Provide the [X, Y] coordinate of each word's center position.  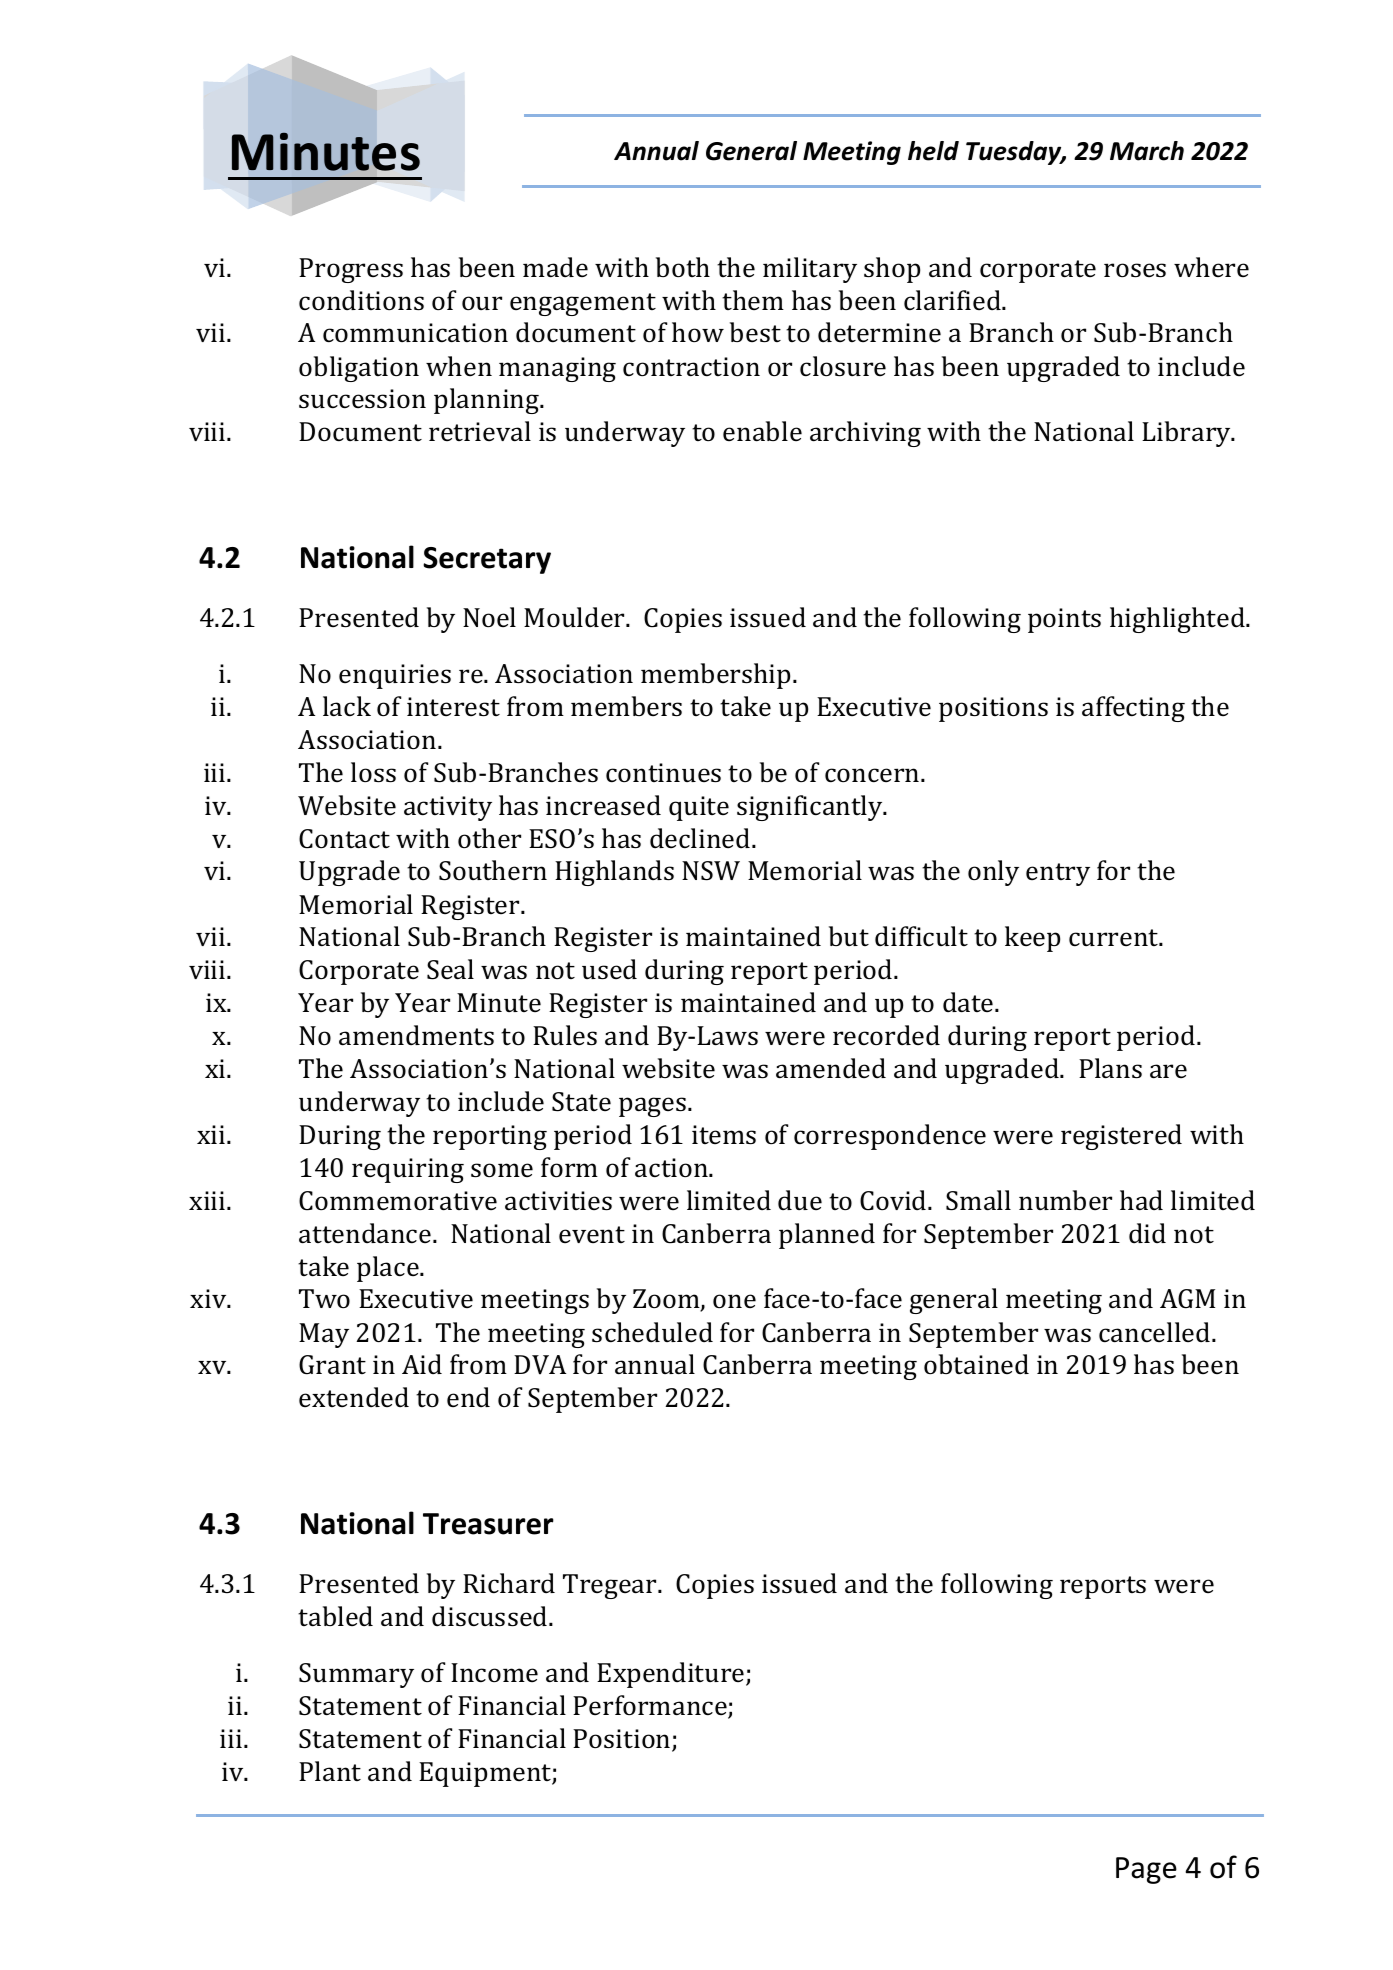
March [1147, 151]
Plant [330, 1771]
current [1115, 937]
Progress [351, 270]
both [683, 267]
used [609, 969]
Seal [450, 969]
